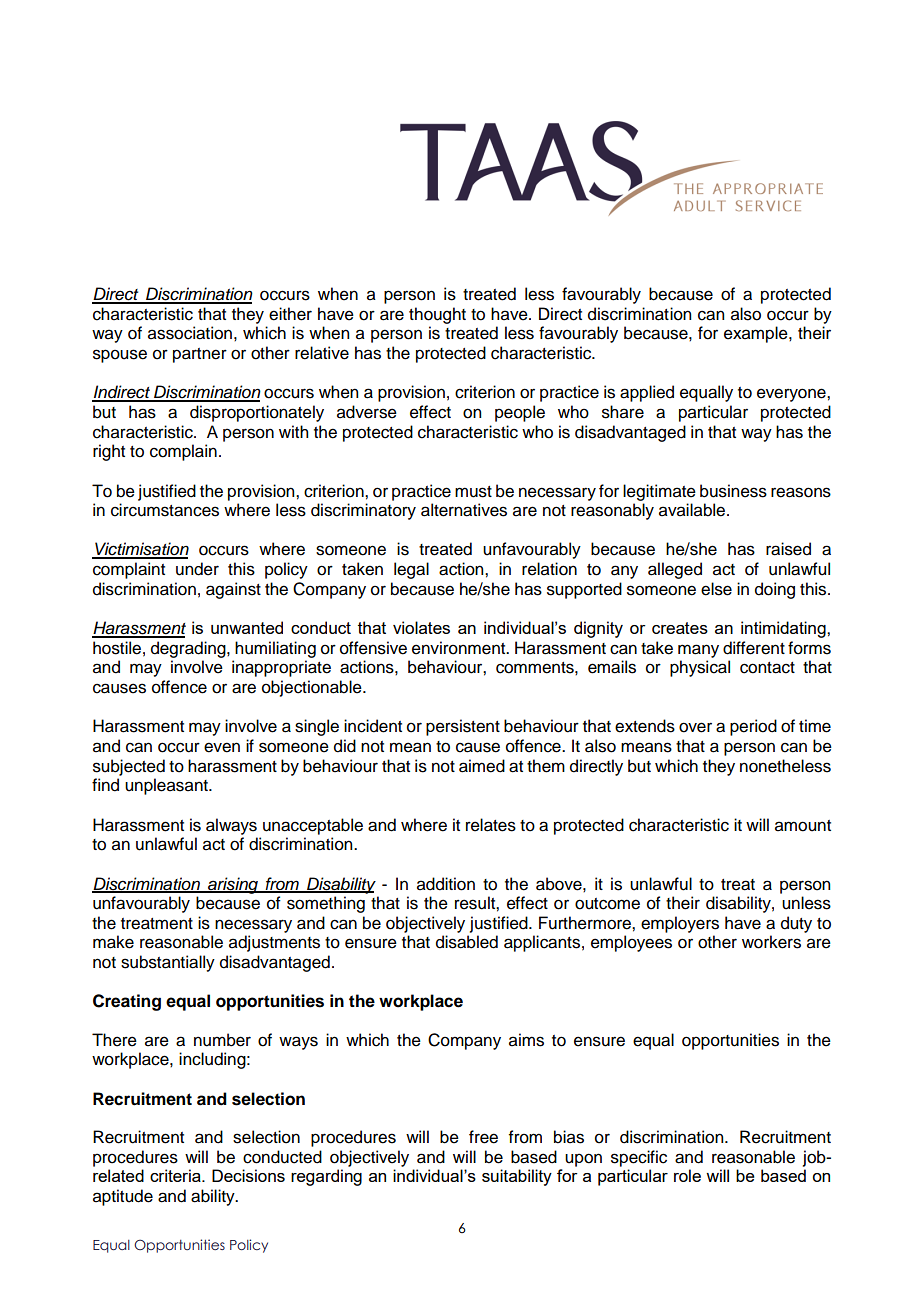 The image size is (924, 1308). What do you see at coordinates (168, 963) in the screenshot?
I see `substantially` at bounding box center [168, 963].
